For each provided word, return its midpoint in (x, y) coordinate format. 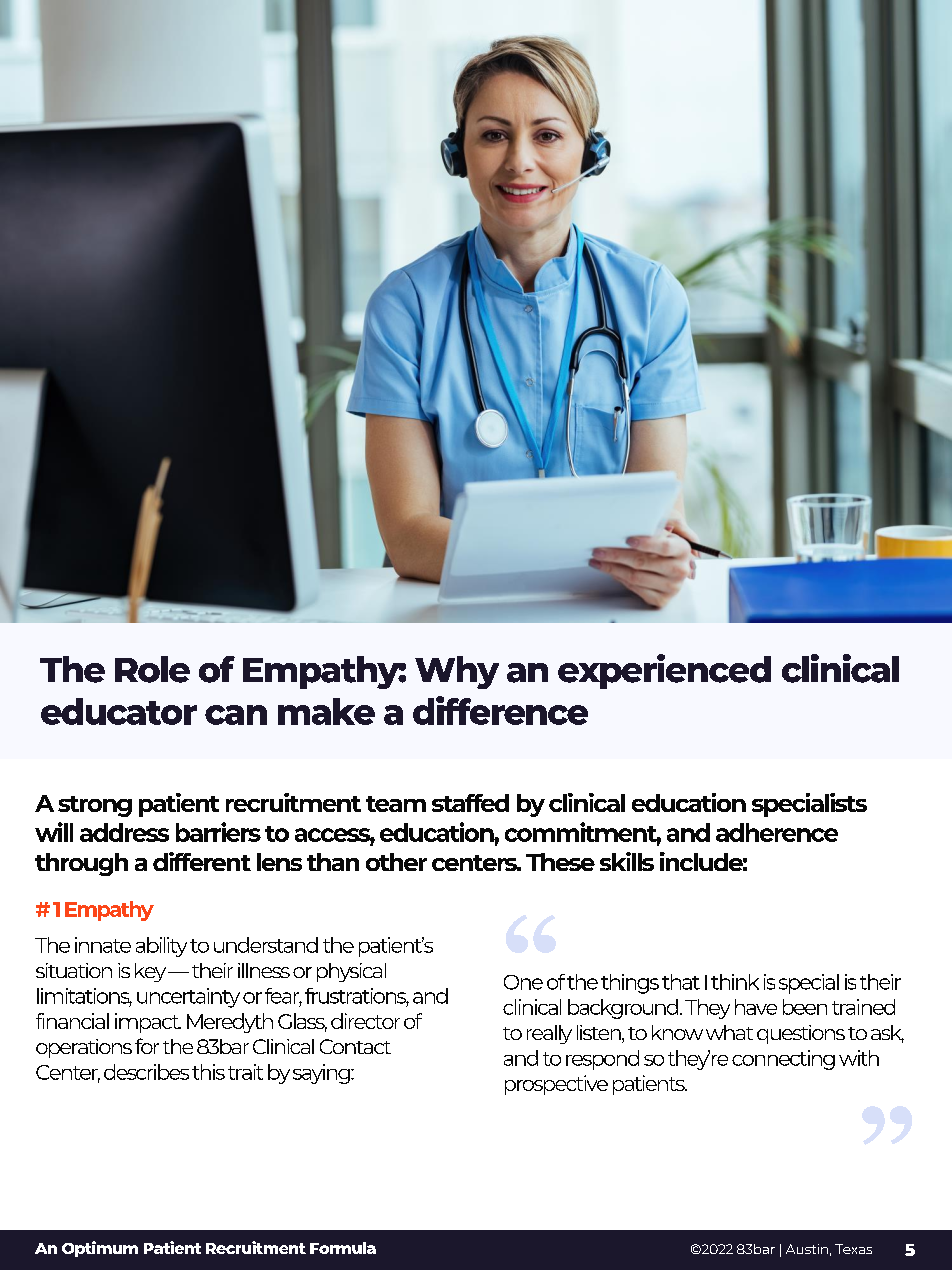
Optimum (100, 1249)
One (523, 982)
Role (152, 669)
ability (161, 947)
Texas (853, 1249)
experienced (664, 671)
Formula (343, 1248)
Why (457, 672)
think (735, 982)
